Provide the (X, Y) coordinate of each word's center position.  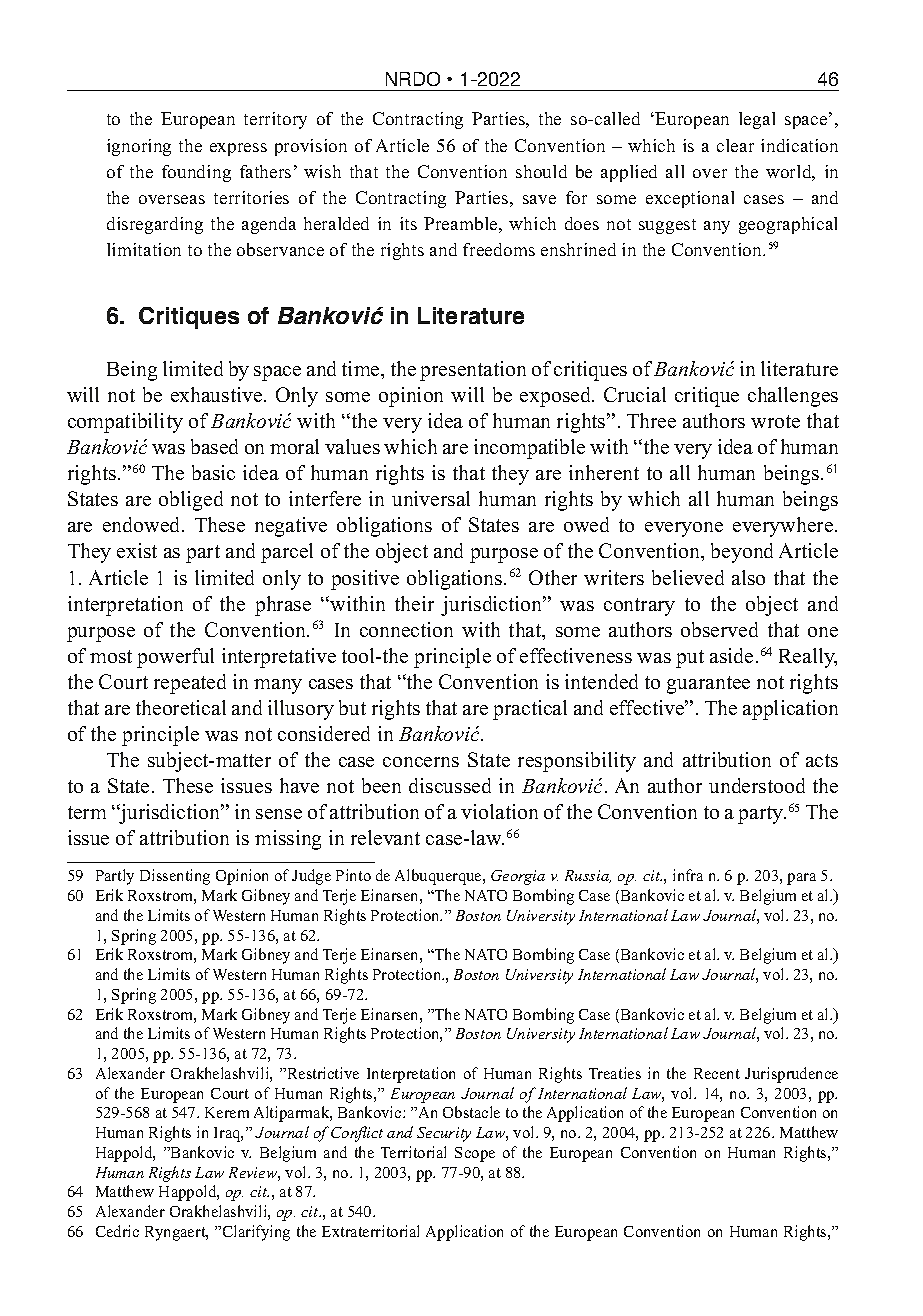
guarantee (708, 685)
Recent (717, 1073)
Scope (475, 1154)
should (541, 171)
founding (196, 173)
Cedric (117, 1231)
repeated (190, 684)
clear (735, 145)
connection (406, 629)
